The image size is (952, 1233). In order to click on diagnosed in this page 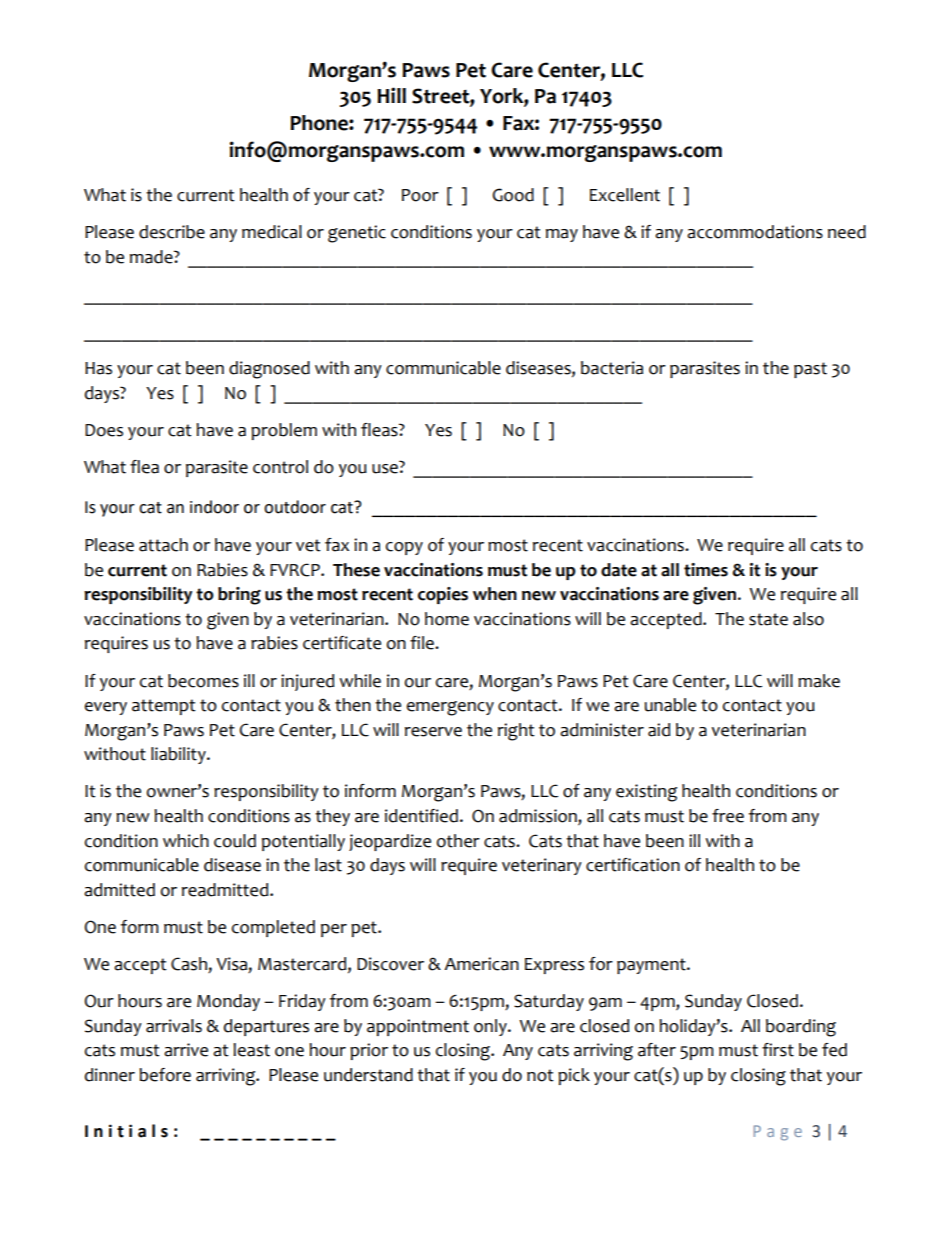, I will do `click(269, 370)`.
